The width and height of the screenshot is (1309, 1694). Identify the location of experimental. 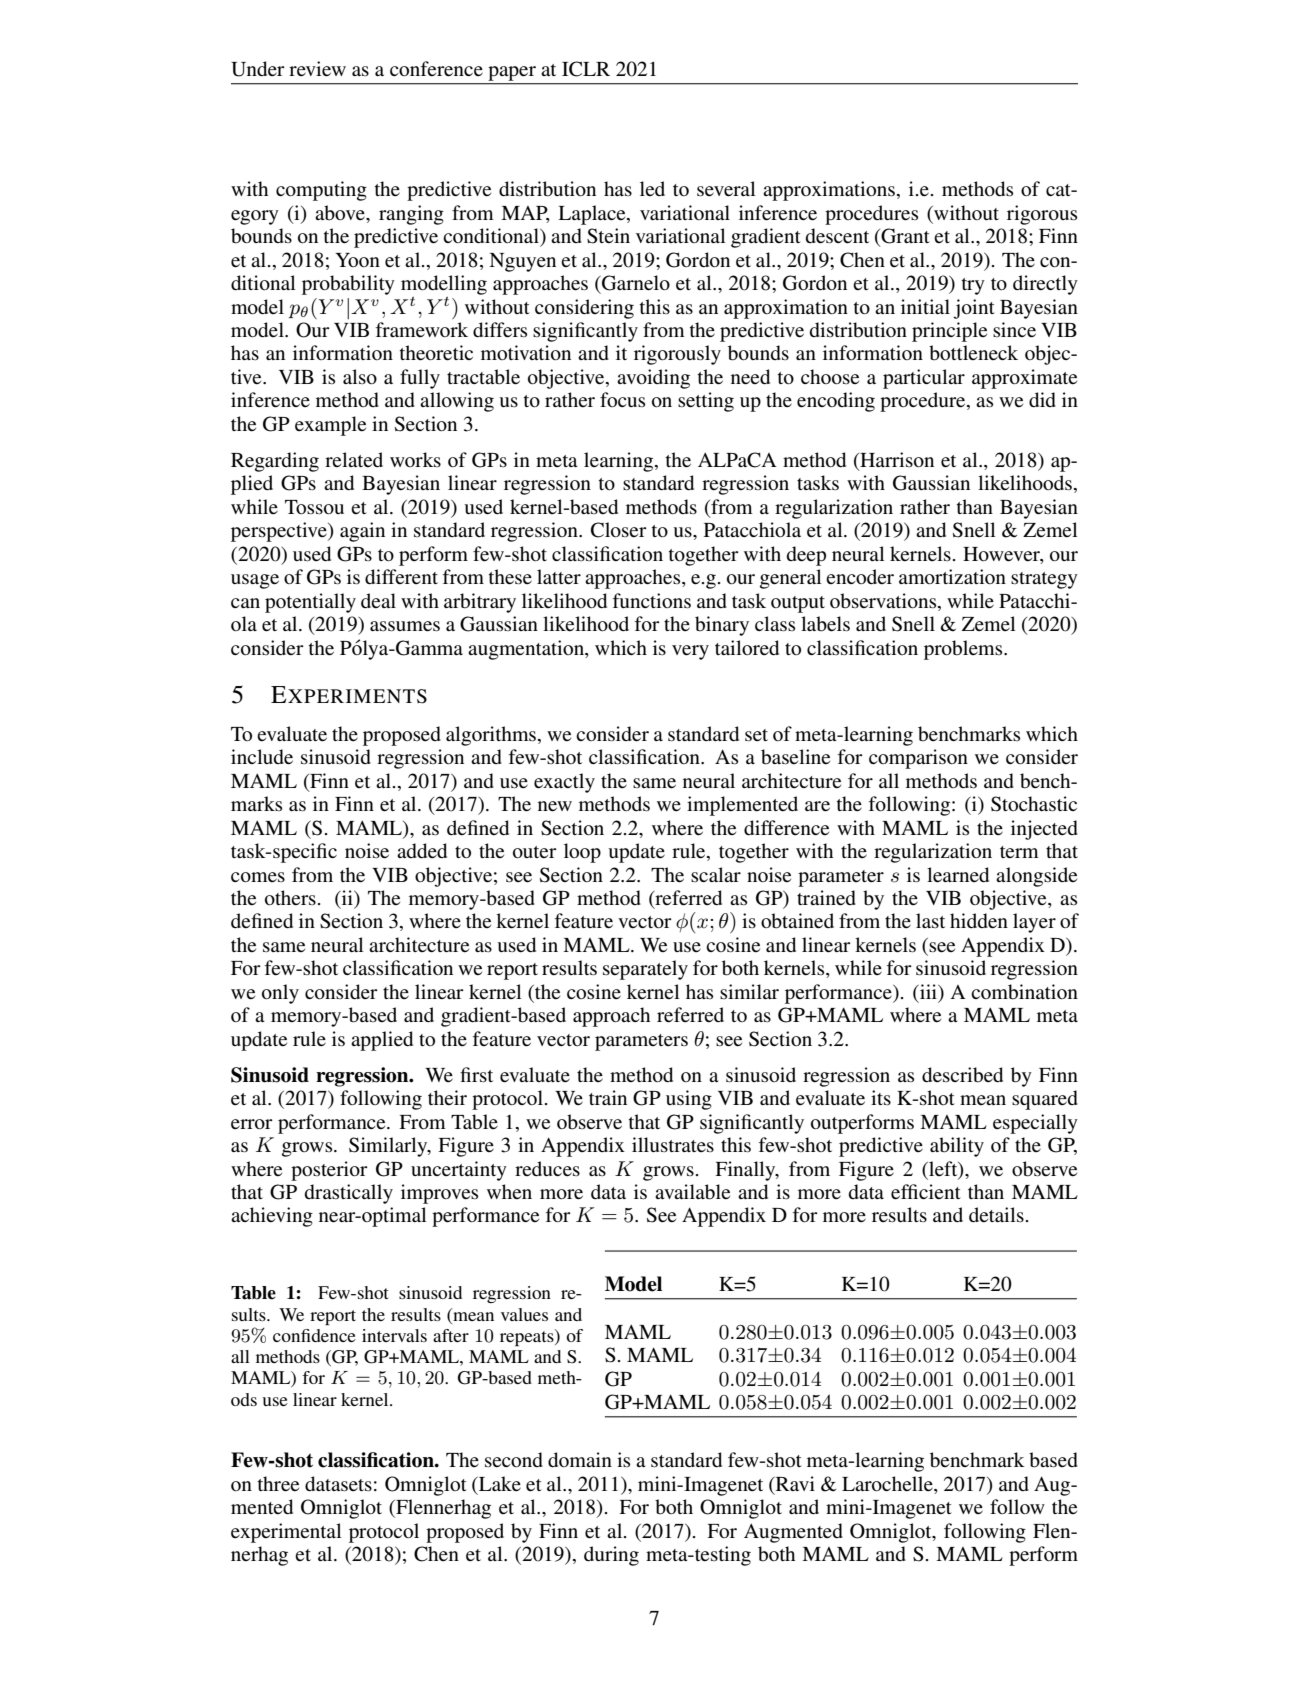
(286, 1533).
